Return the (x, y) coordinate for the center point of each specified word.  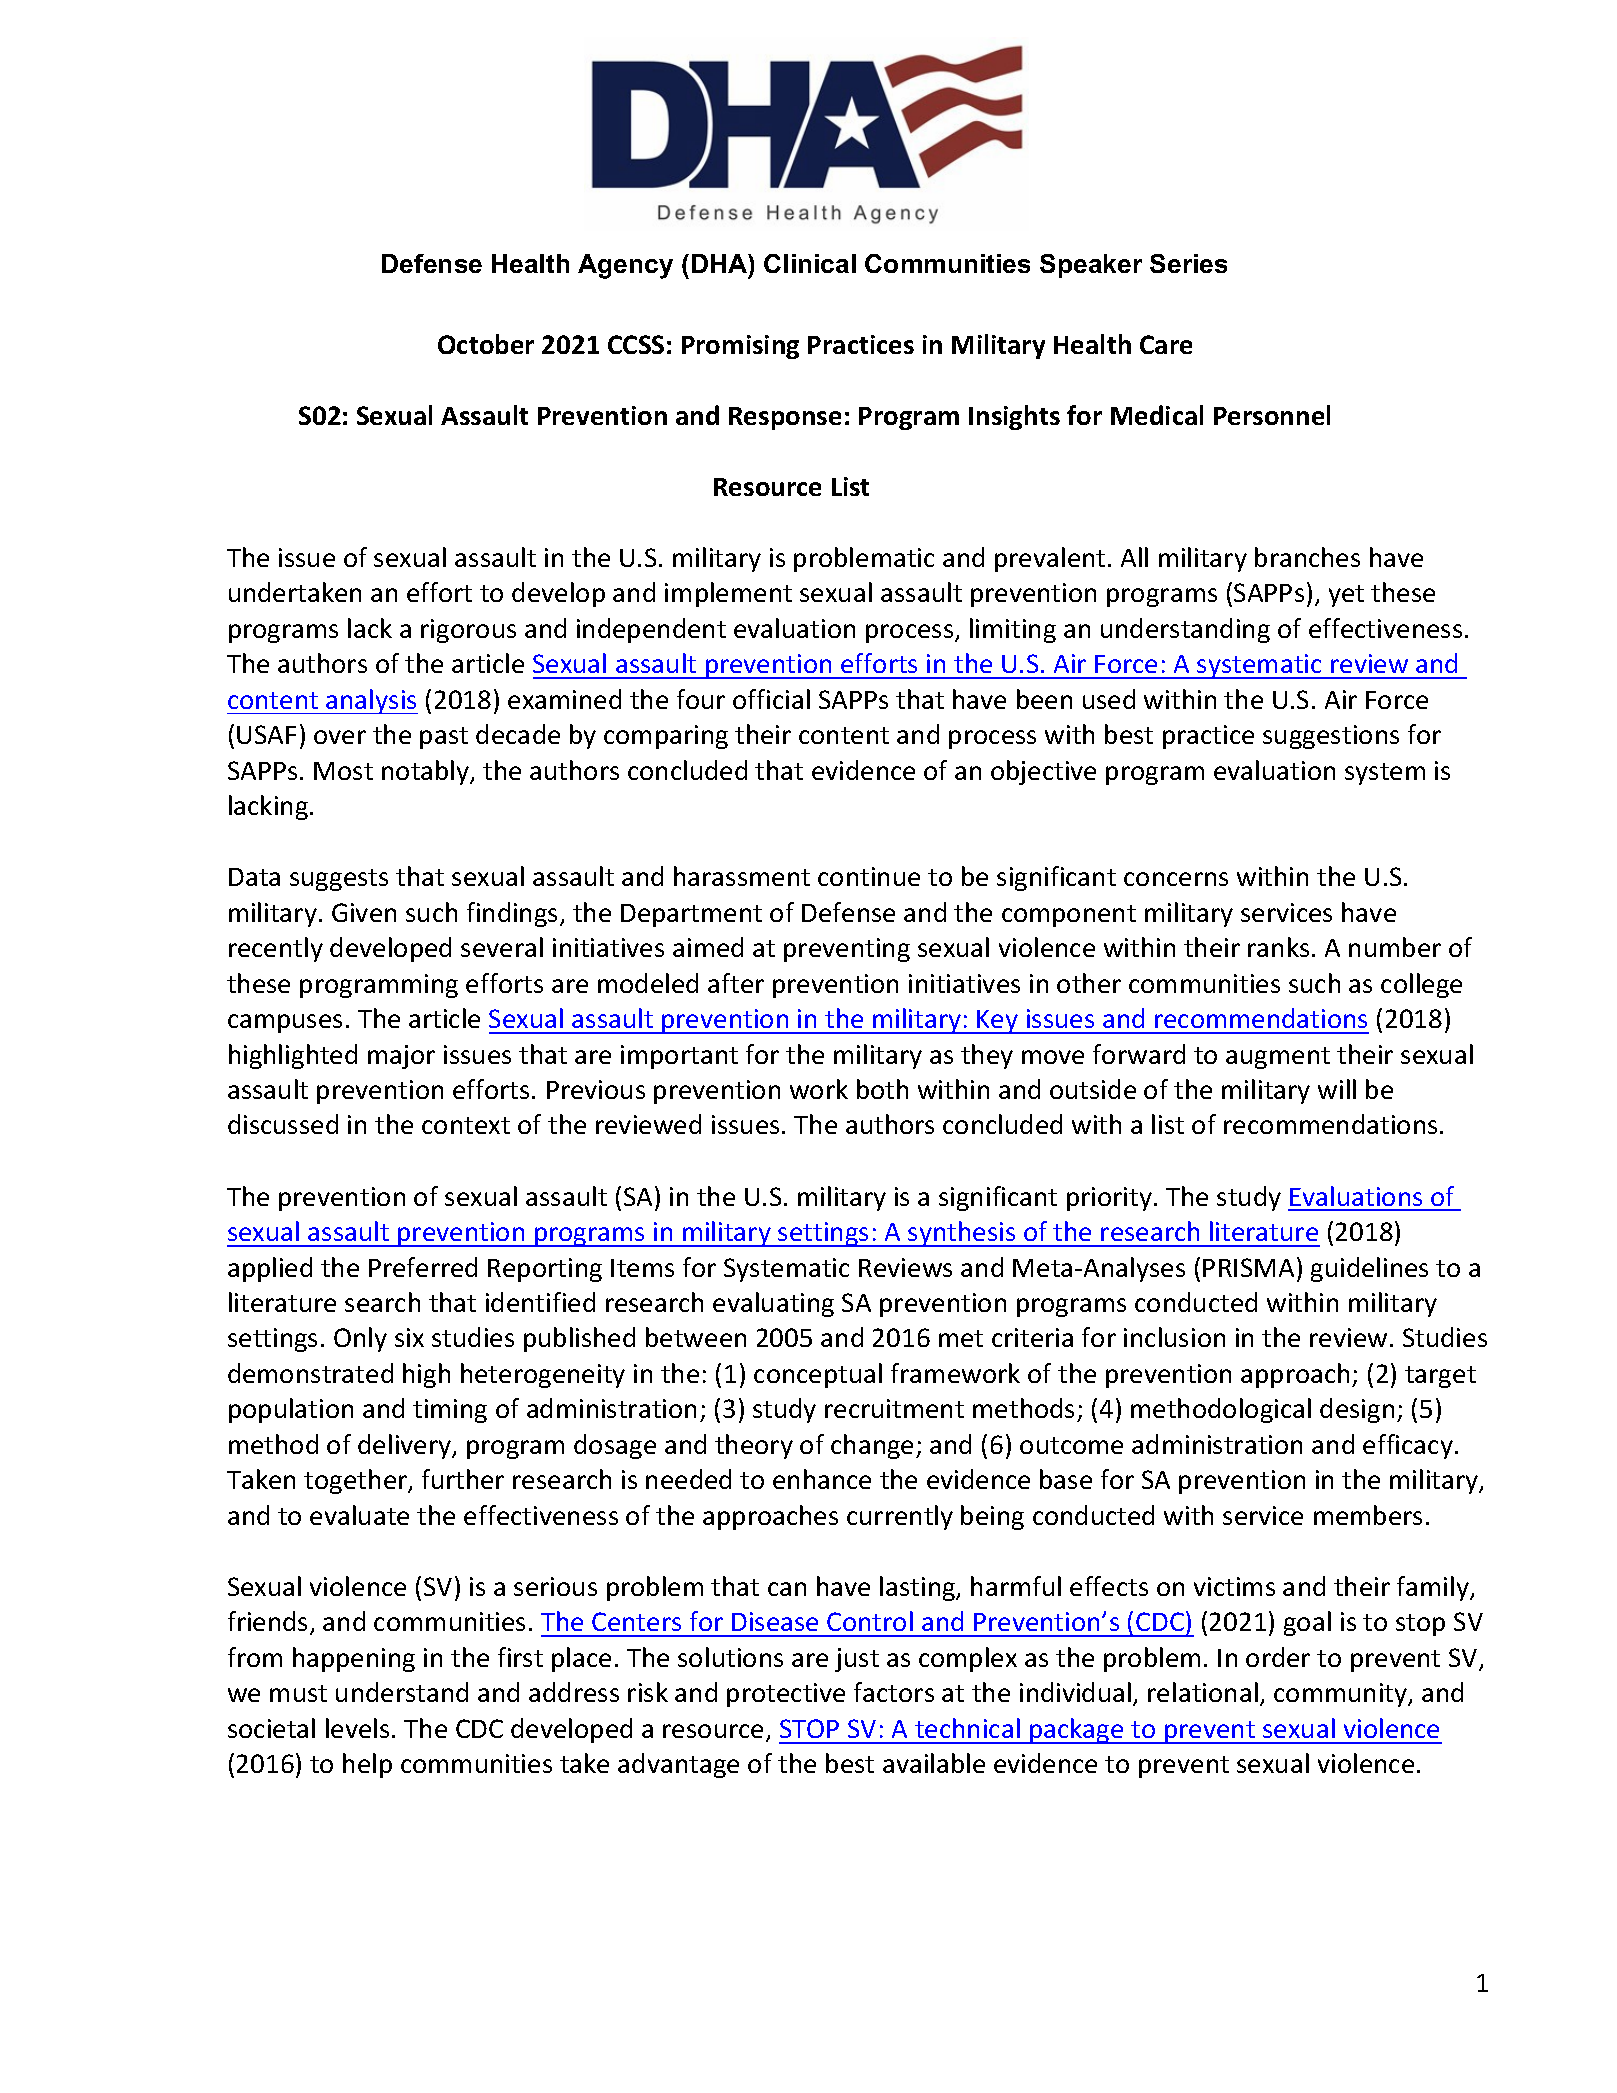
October (486, 344)
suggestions (1331, 737)
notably (427, 772)
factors (894, 1692)
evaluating (773, 1304)
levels (357, 1728)
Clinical (810, 263)
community (1342, 1695)
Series (1188, 263)
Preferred (423, 1267)
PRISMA (1248, 1267)
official (771, 699)
